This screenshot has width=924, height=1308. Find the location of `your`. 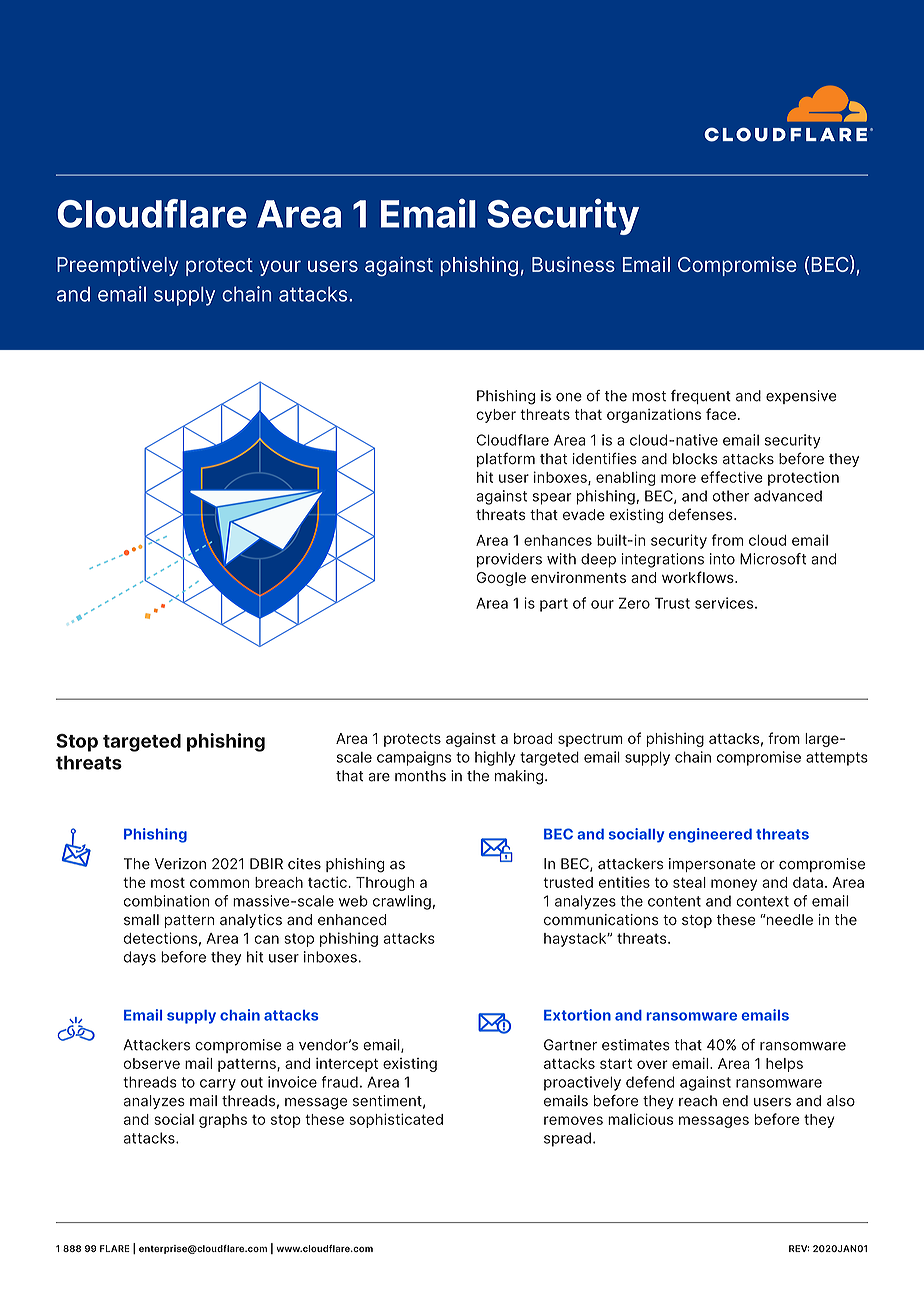

your is located at coordinates (280, 268).
